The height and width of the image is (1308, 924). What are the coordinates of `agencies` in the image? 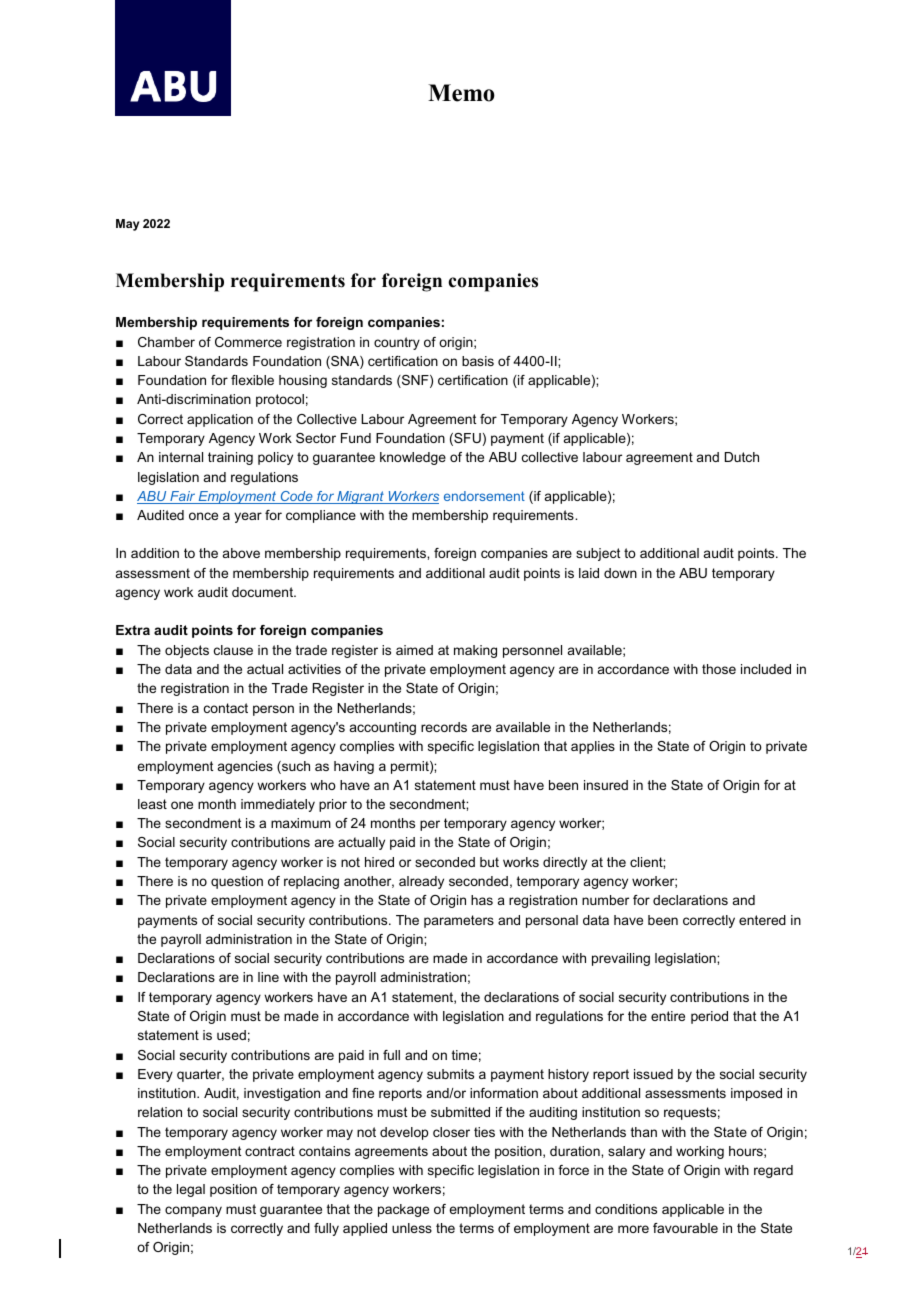 It's located at (245, 767).
